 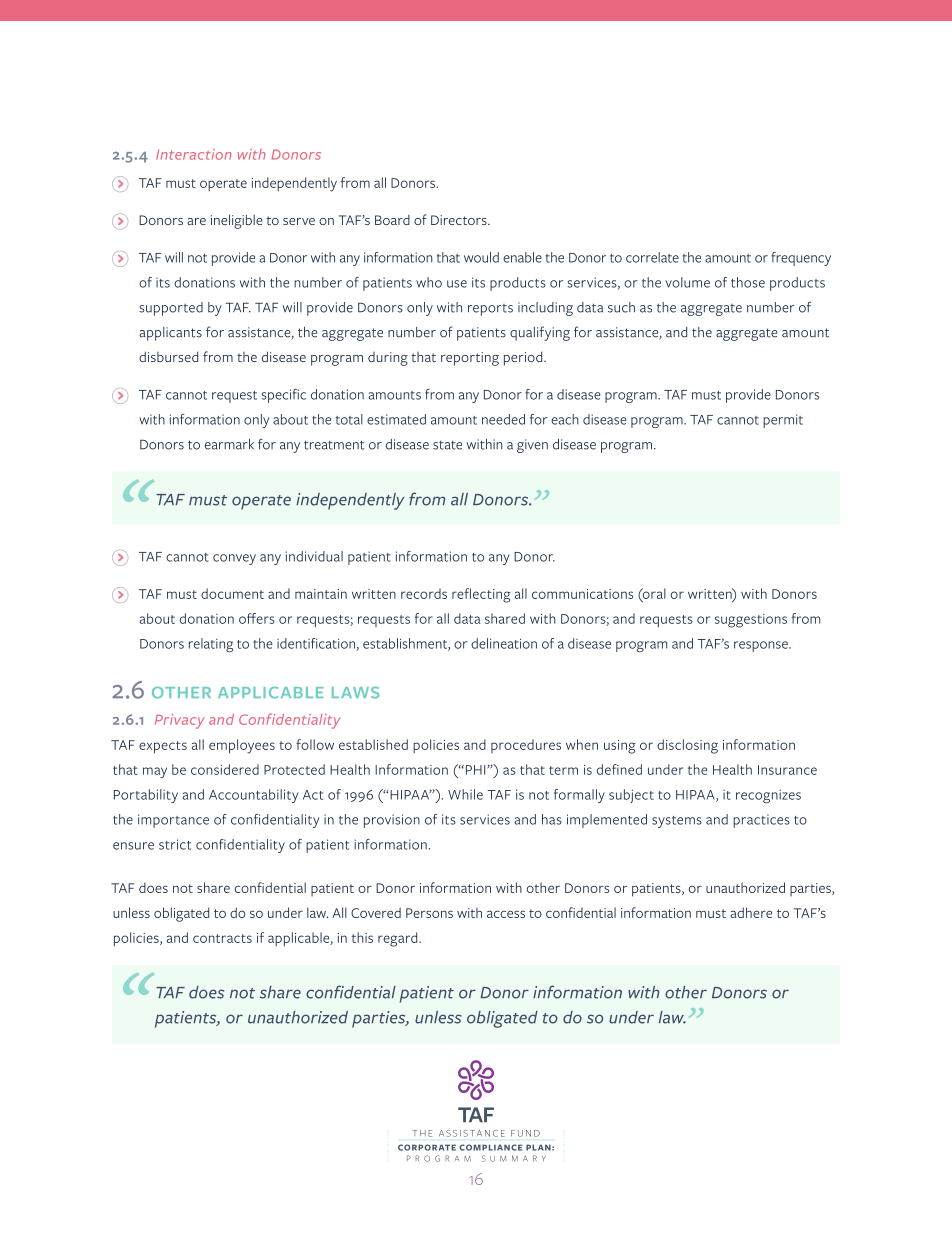 I want to click on needed, so click(x=503, y=419).
